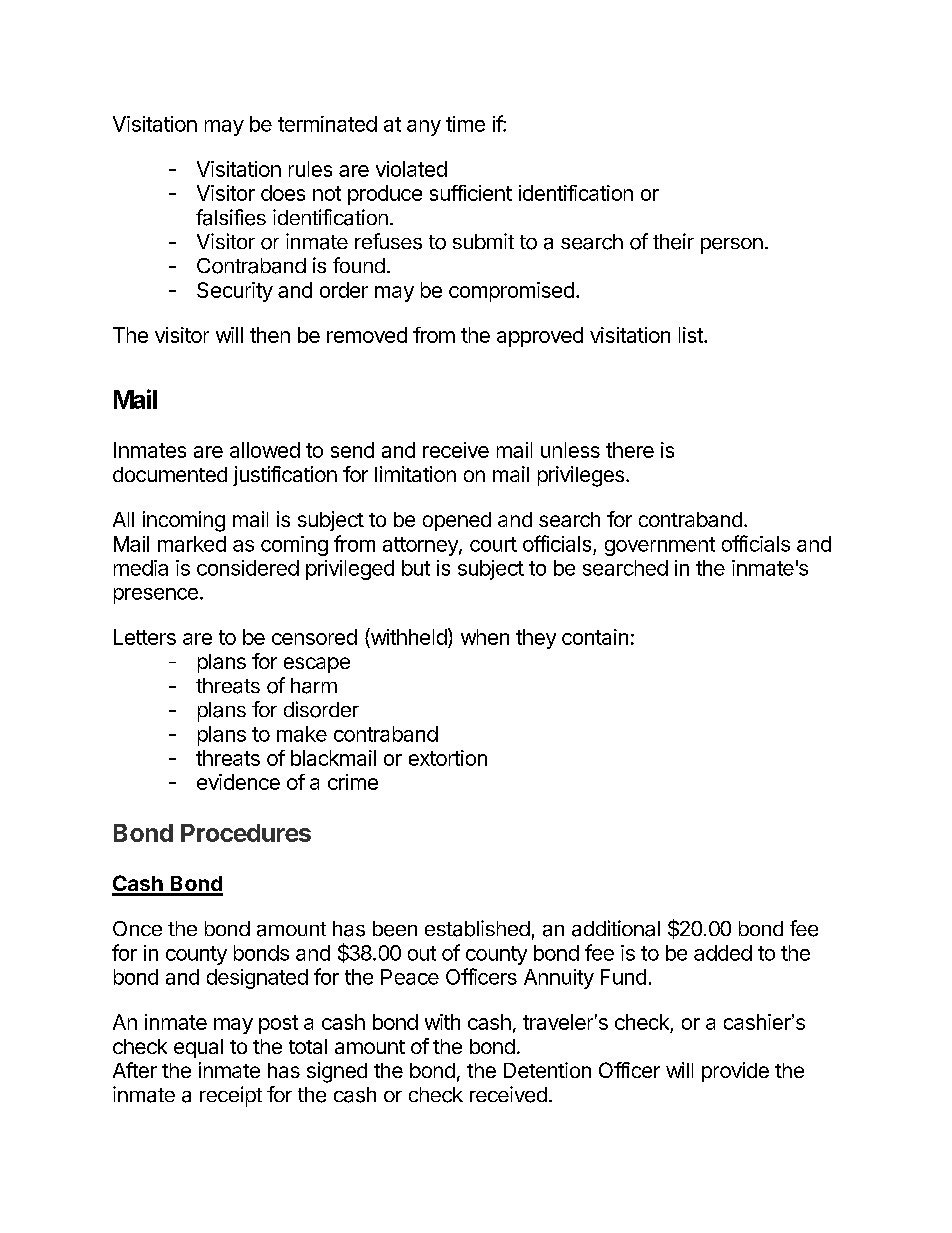  What do you see at coordinates (198, 1048) in the screenshot?
I see `equal` at bounding box center [198, 1048].
